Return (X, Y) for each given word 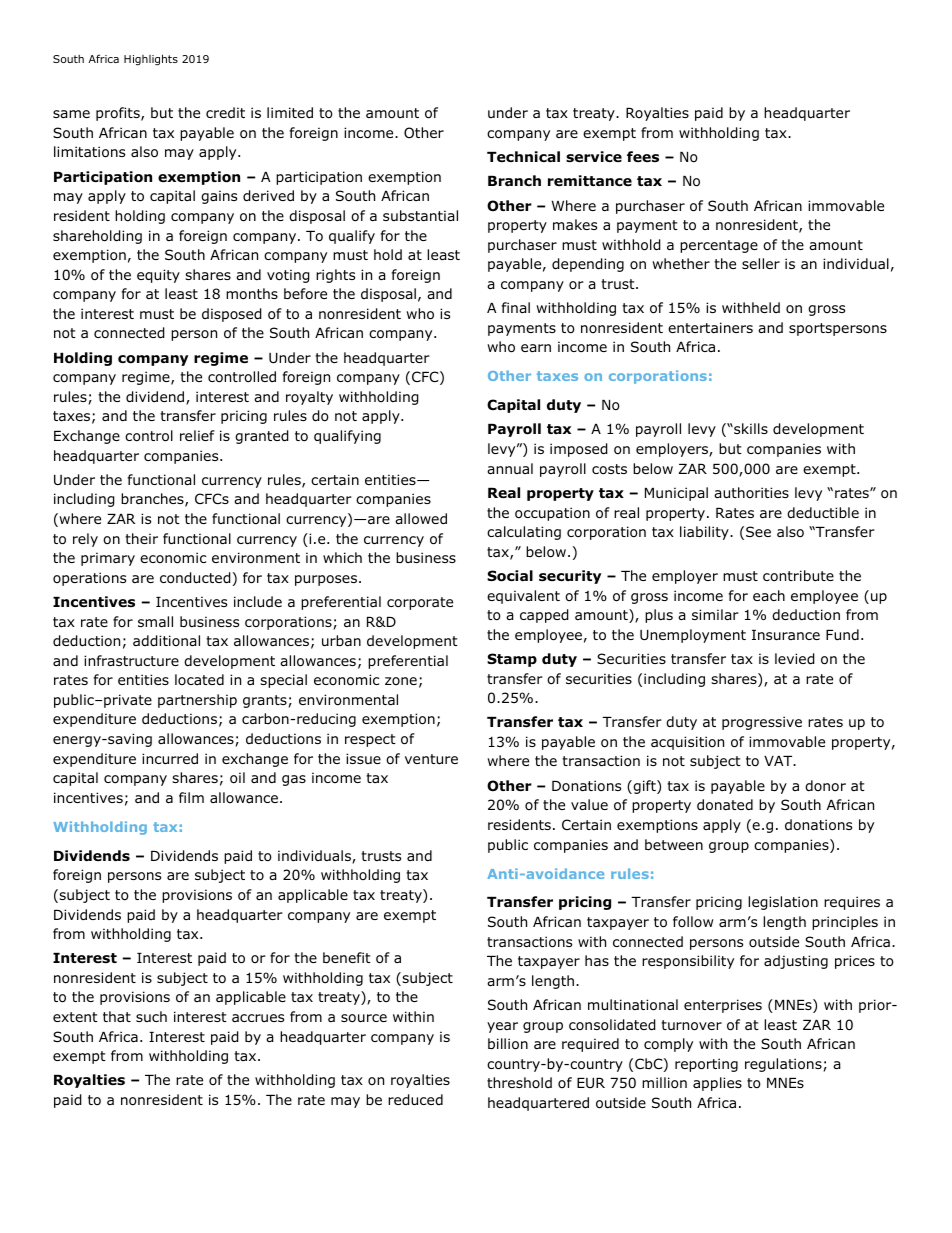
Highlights (151, 60)
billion (508, 1044)
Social (510, 576)
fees (643, 156)
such (151, 1016)
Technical (523, 156)
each (769, 595)
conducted (195, 578)
